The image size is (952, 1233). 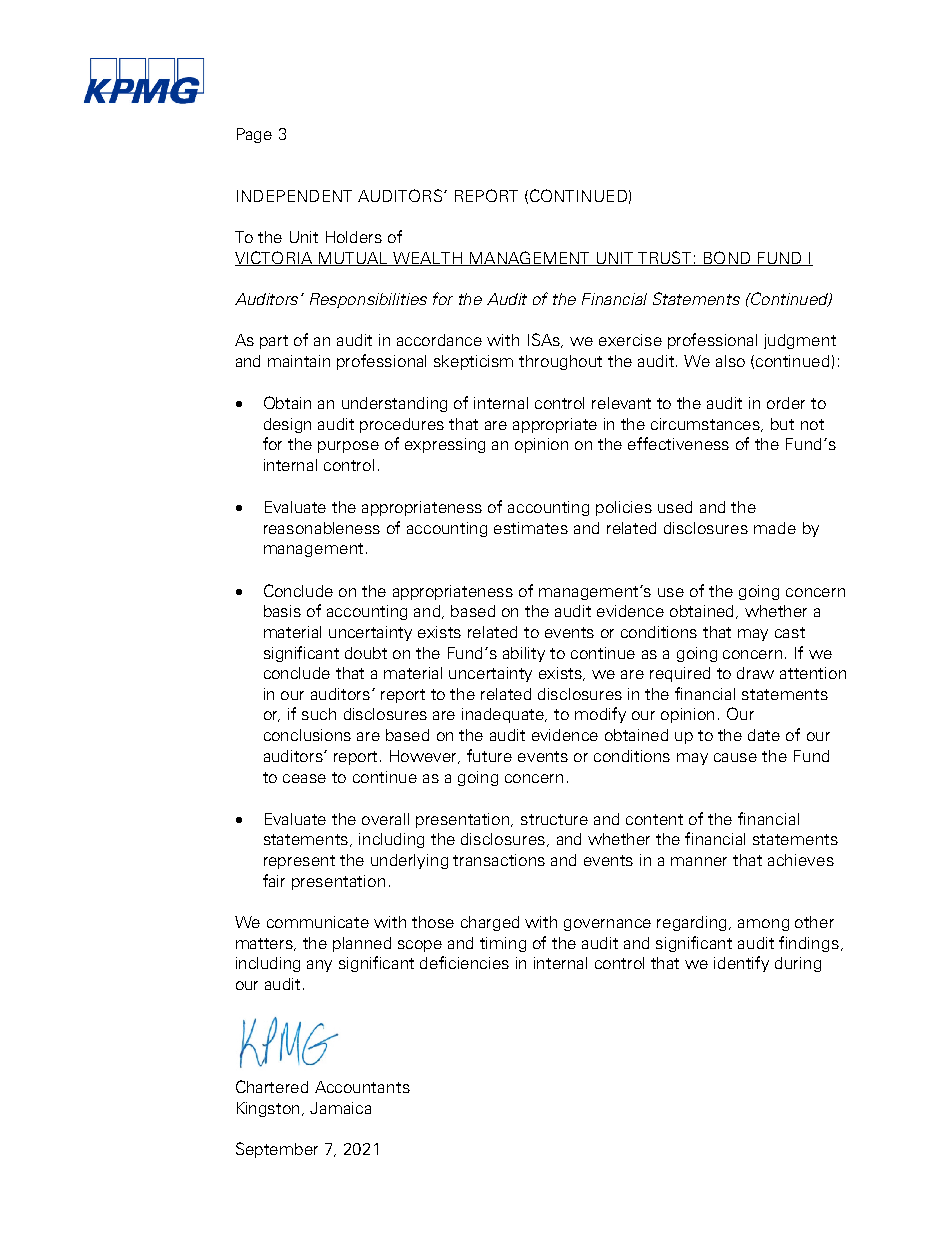 What do you see at coordinates (427, 259) in the screenshot?
I see `WEALTH` at bounding box center [427, 259].
